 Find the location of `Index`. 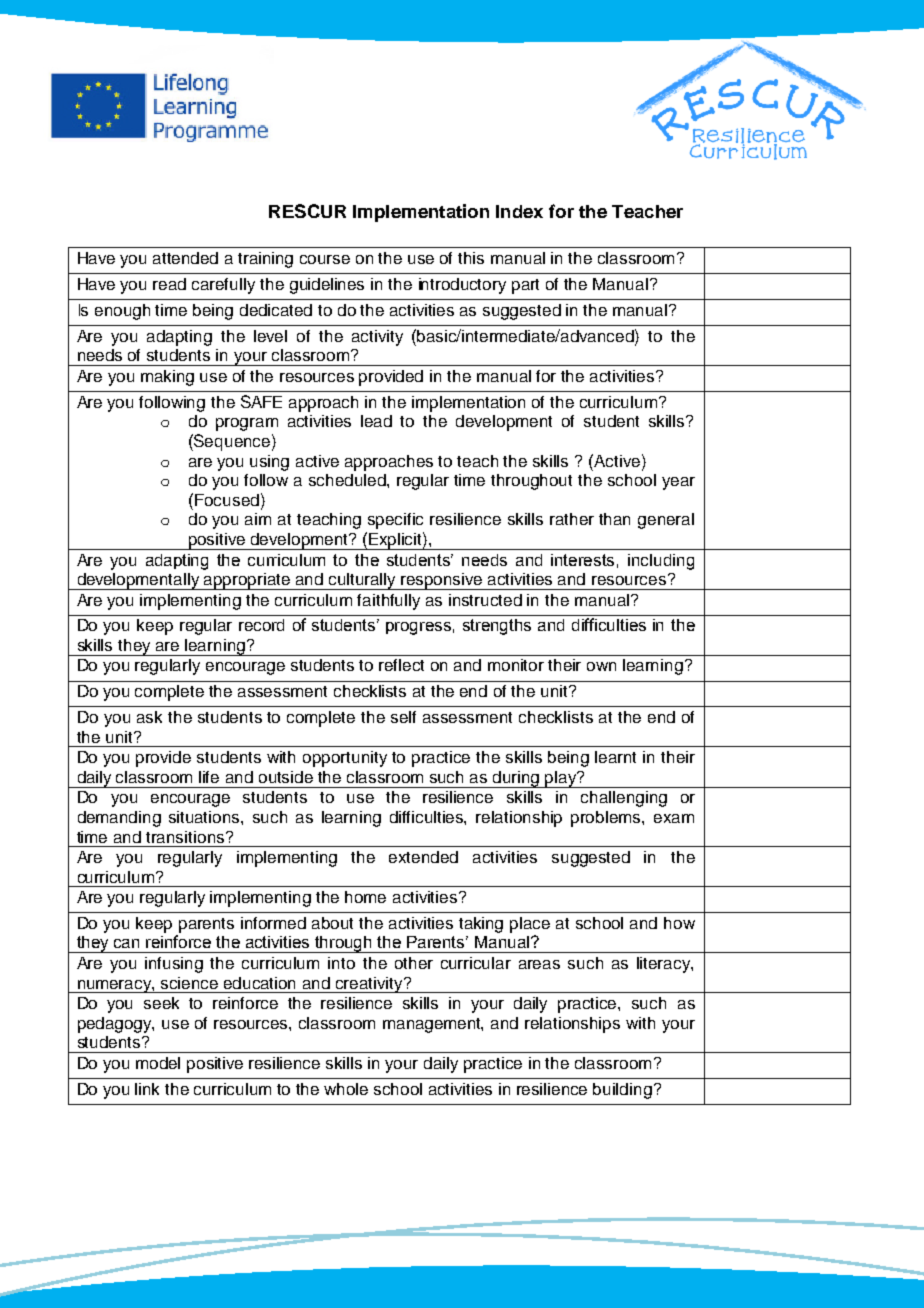

Index is located at coordinates (519, 211).
